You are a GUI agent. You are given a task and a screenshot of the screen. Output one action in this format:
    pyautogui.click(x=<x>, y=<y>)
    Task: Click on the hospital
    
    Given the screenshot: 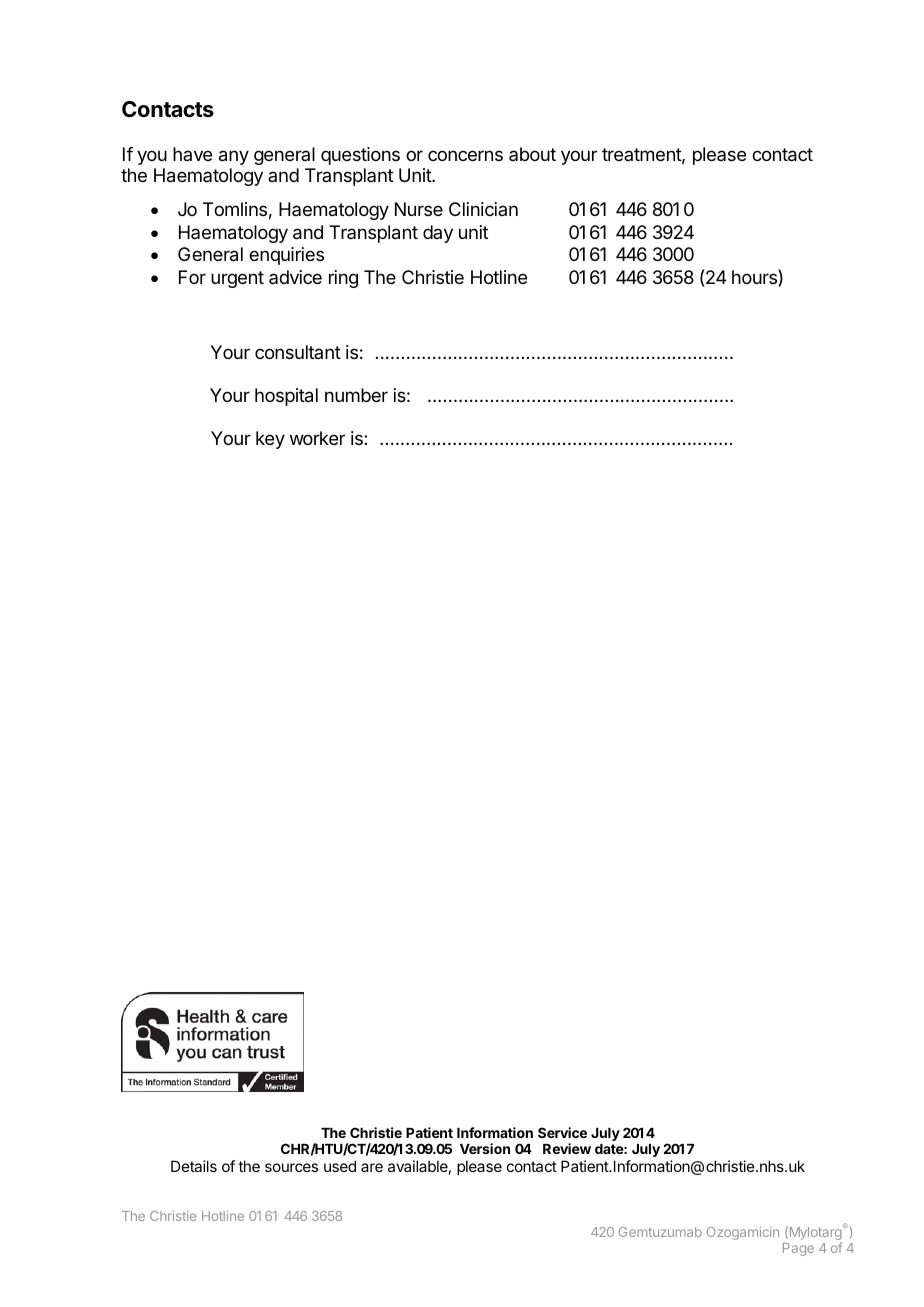 What is the action you would take?
    pyautogui.click(x=286, y=397)
